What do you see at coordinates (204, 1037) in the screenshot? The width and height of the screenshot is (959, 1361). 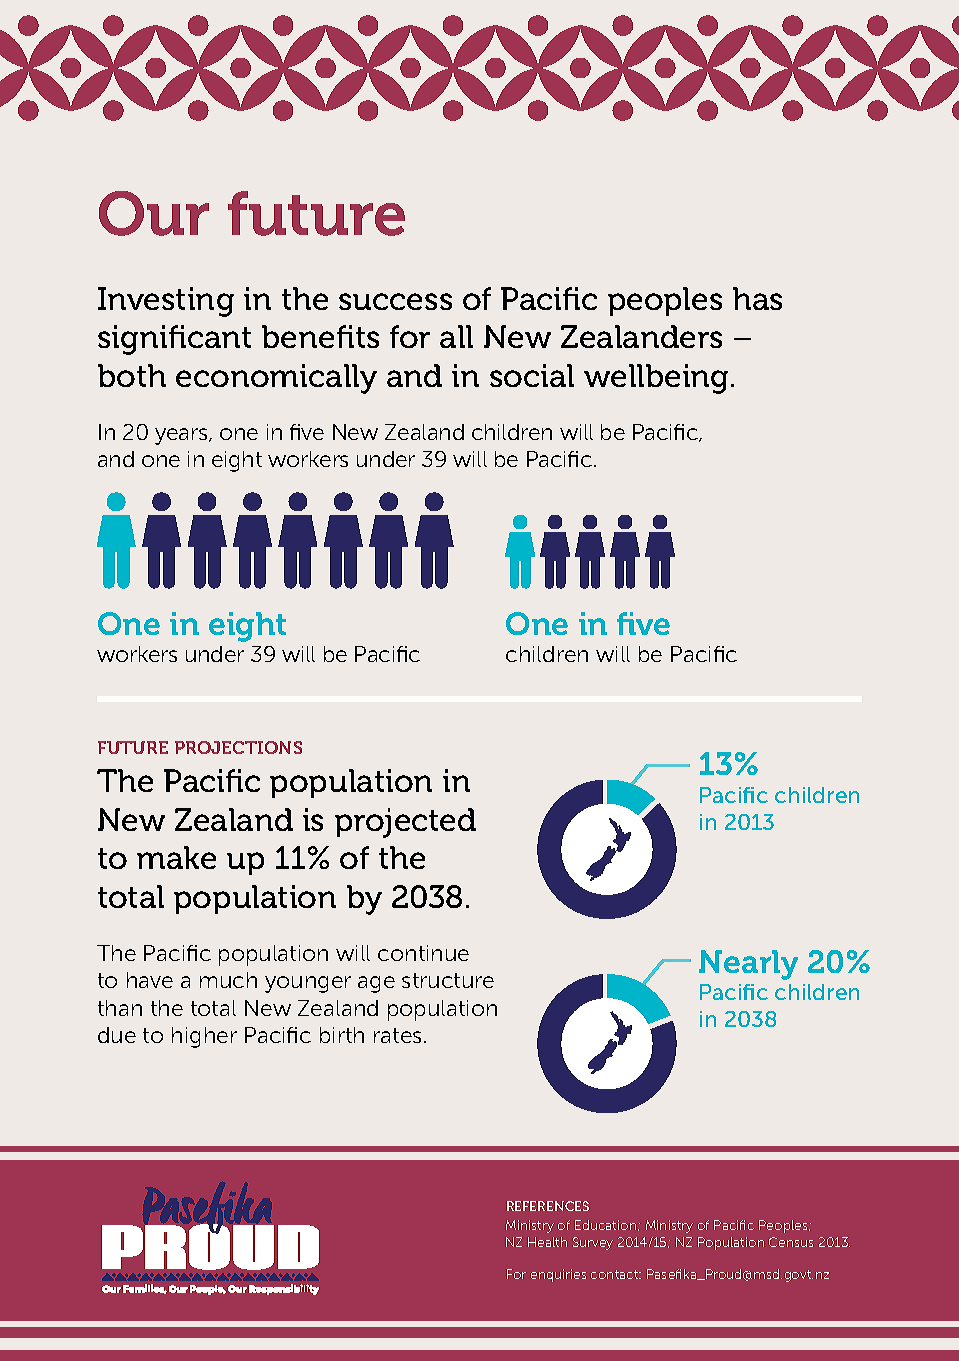 I see `higher` at bounding box center [204, 1037].
